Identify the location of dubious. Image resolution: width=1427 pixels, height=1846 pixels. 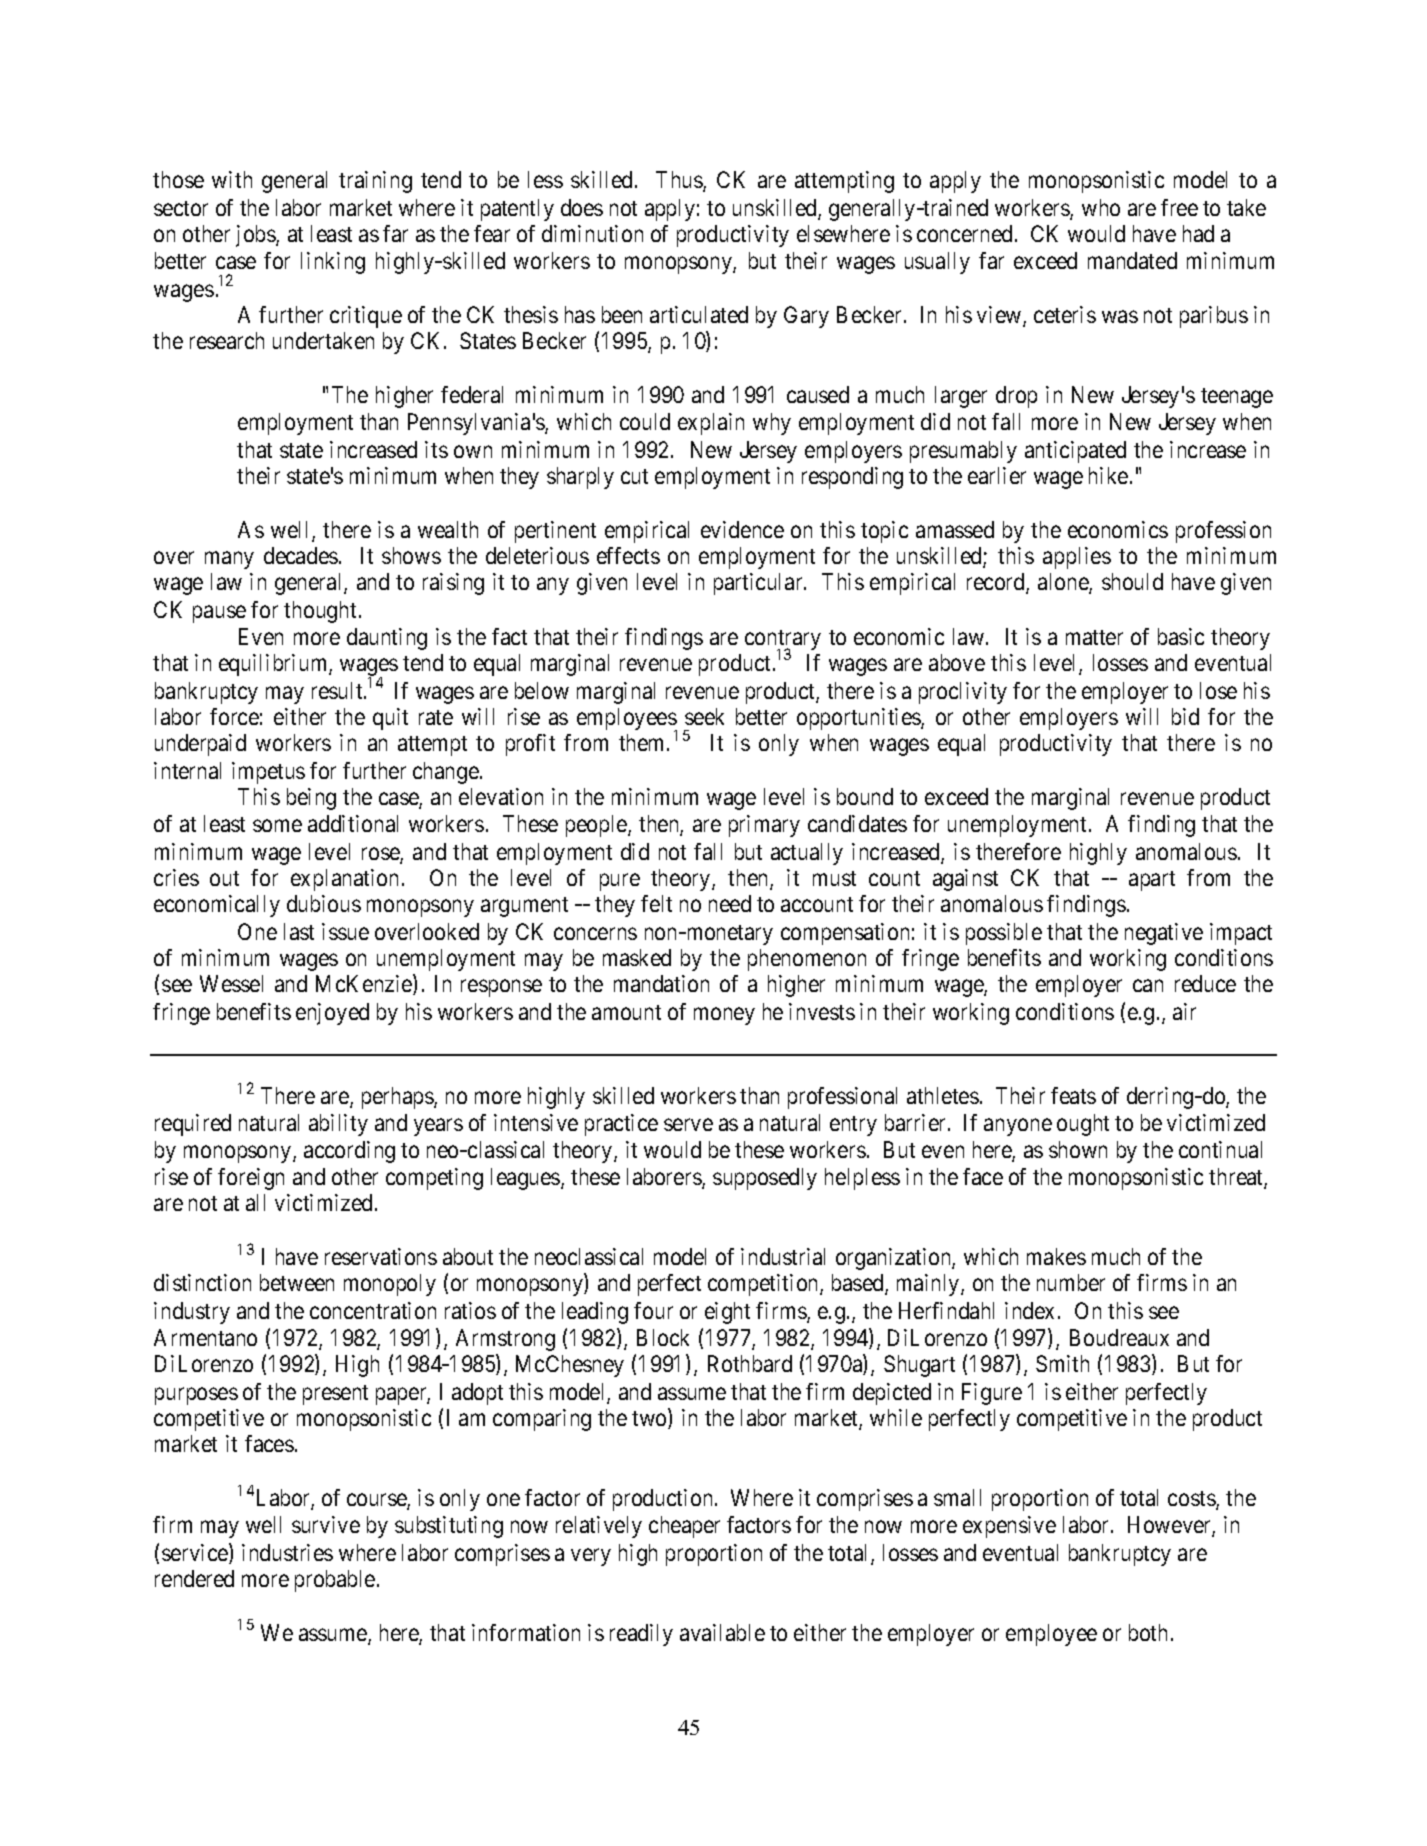
(324, 903).
